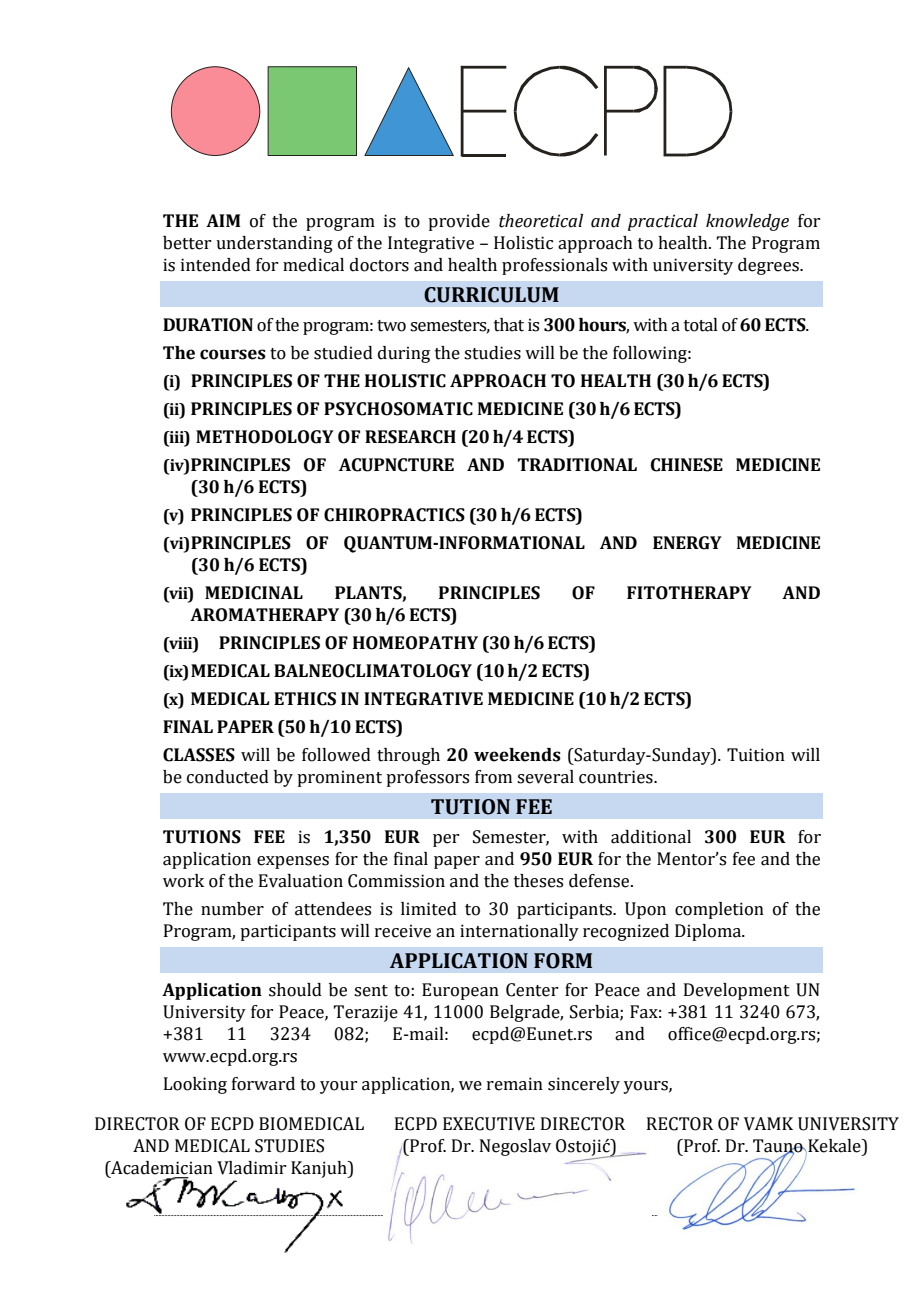 The image size is (924, 1308). What do you see at coordinates (584, 1085) in the screenshot?
I see `sincerely` at bounding box center [584, 1085].
